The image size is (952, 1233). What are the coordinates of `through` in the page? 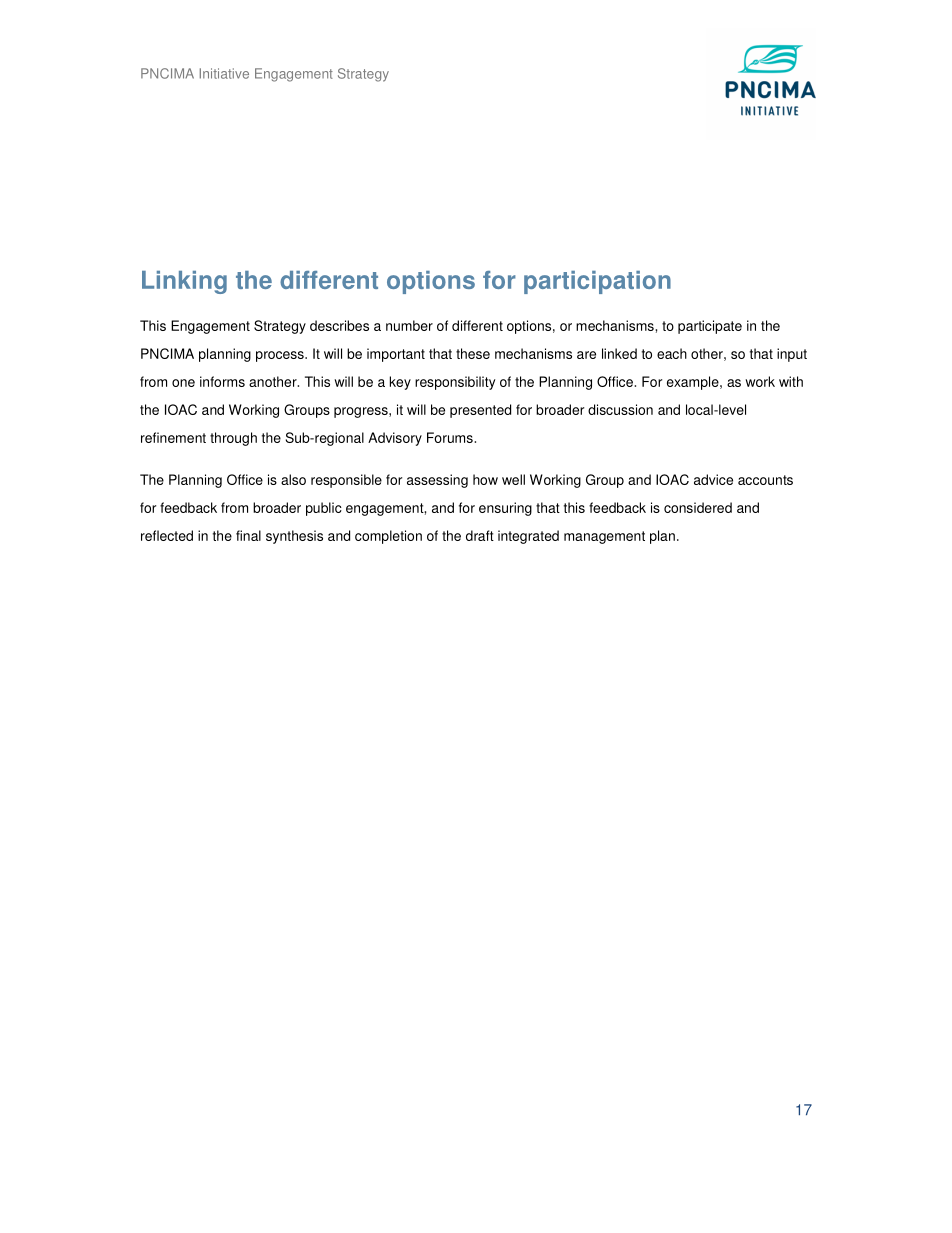 It's located at (233, 439).
